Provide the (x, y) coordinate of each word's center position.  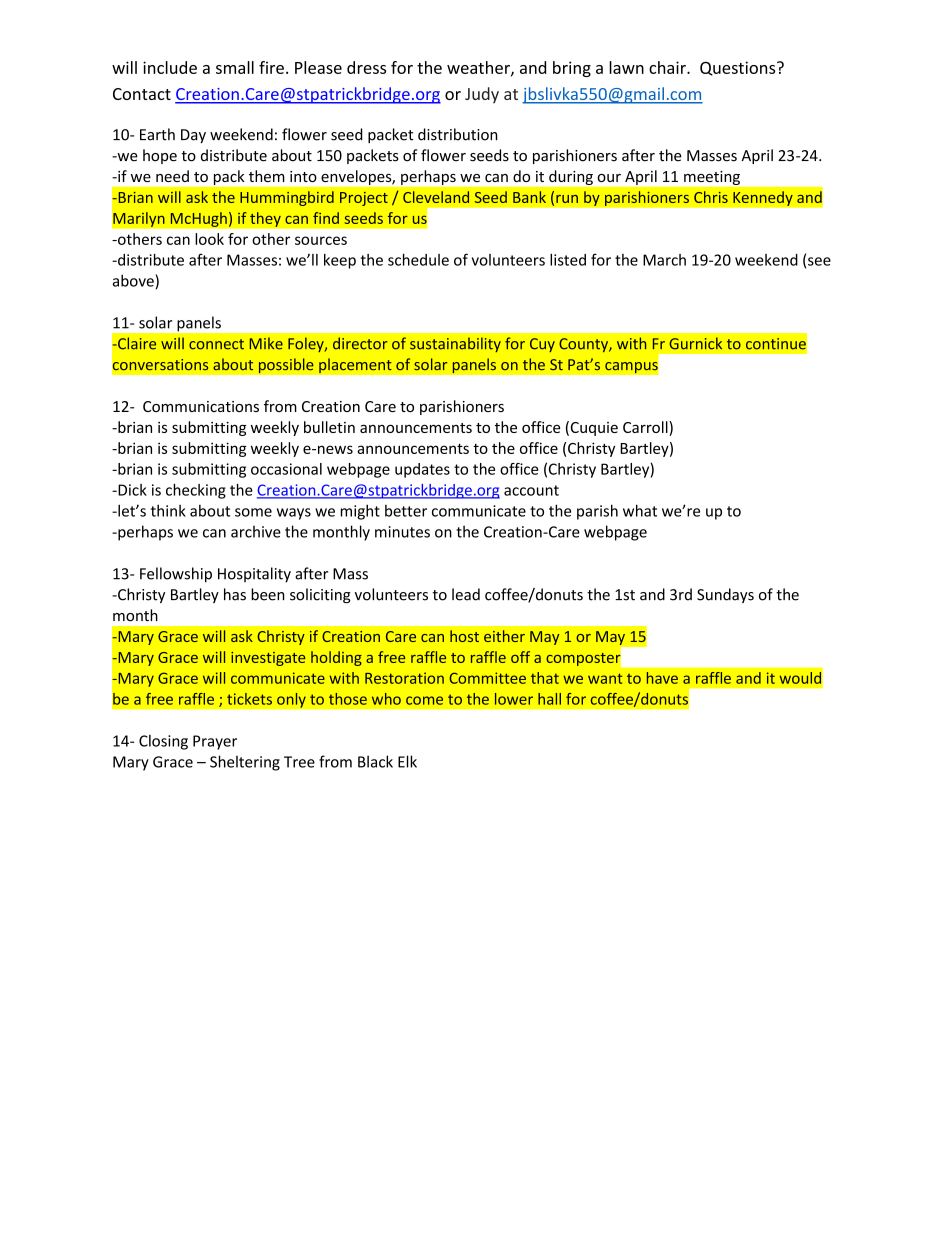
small (235, 67)
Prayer (215, 742)
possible (286, 366)
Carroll (646, 428)
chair (668, 67)
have (662, 678)
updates (422, 470)
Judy (482, 95)
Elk (407, 761)
